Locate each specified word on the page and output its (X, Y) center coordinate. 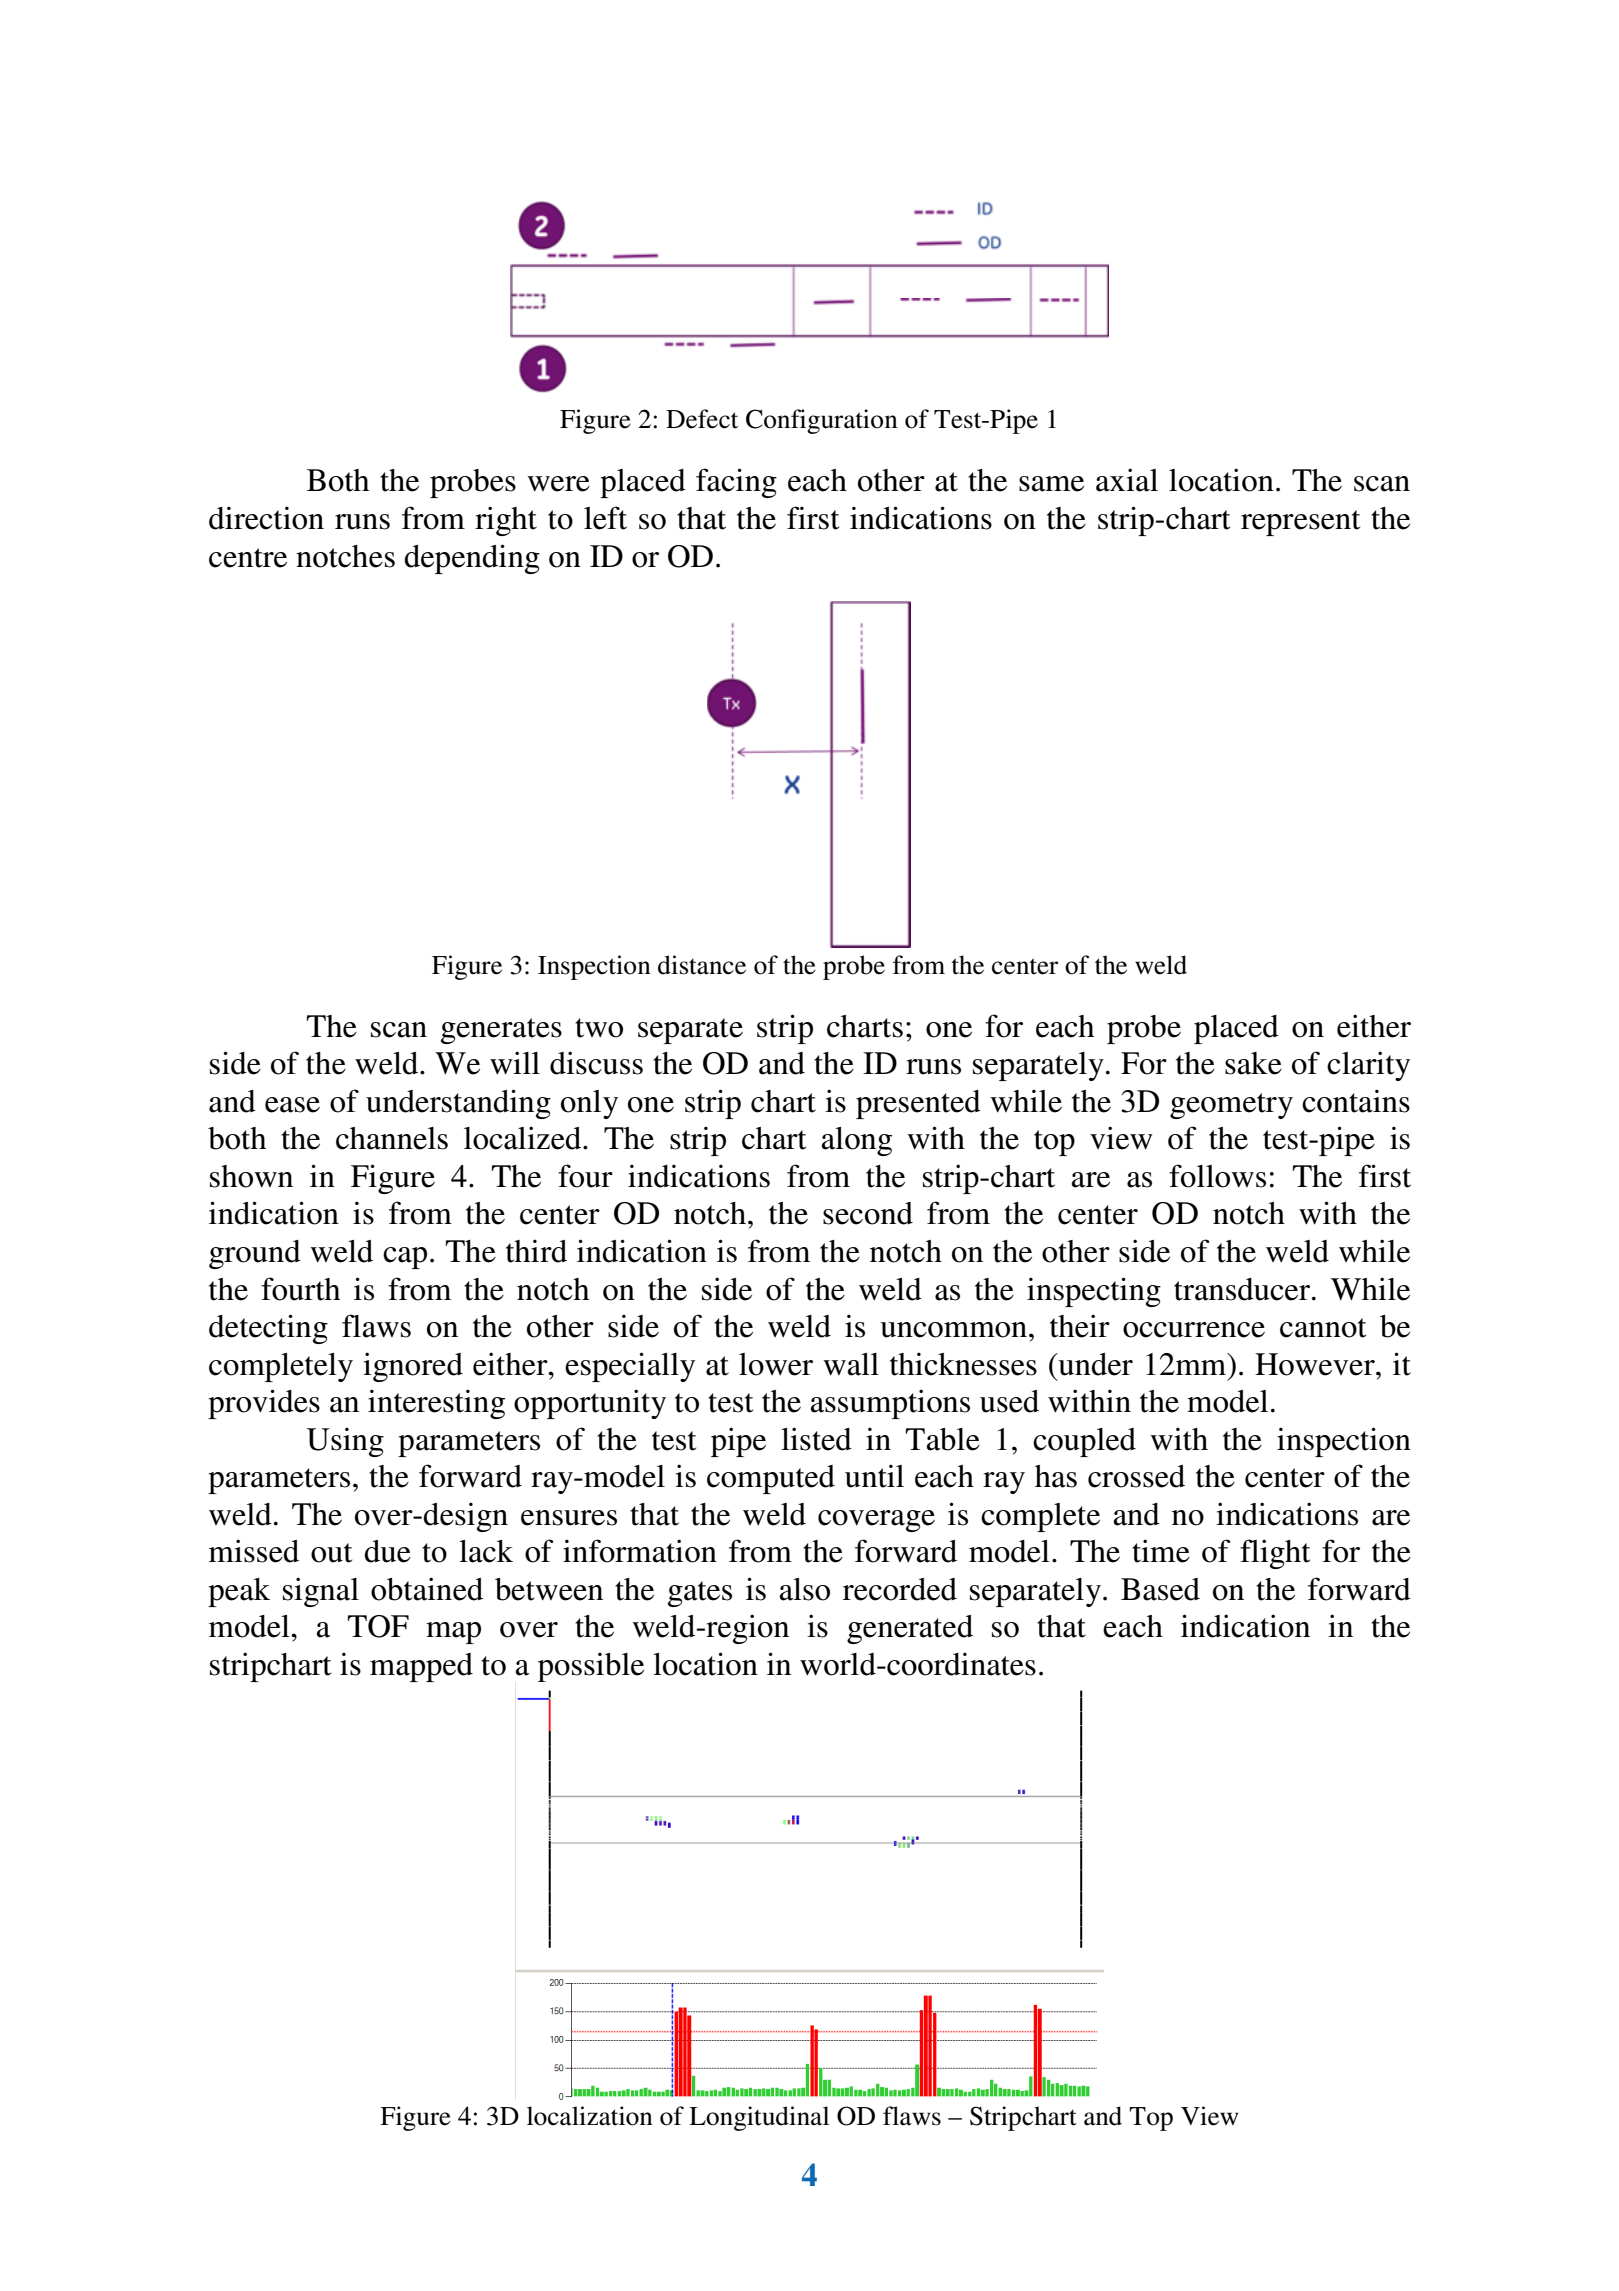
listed (816, 1439)
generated (910, 1629)
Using (345, 1442)
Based (1160, 1589)
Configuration (822, 421)
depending (472, 559)
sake (1253, 1063)
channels (392, 1138)
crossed (1136, 1476)
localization (590, 2116)
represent (1300, 523)
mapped (421, 1667)
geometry (1231, 1106)
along (856, 1141)
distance (702, 965)
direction (266, 518)
